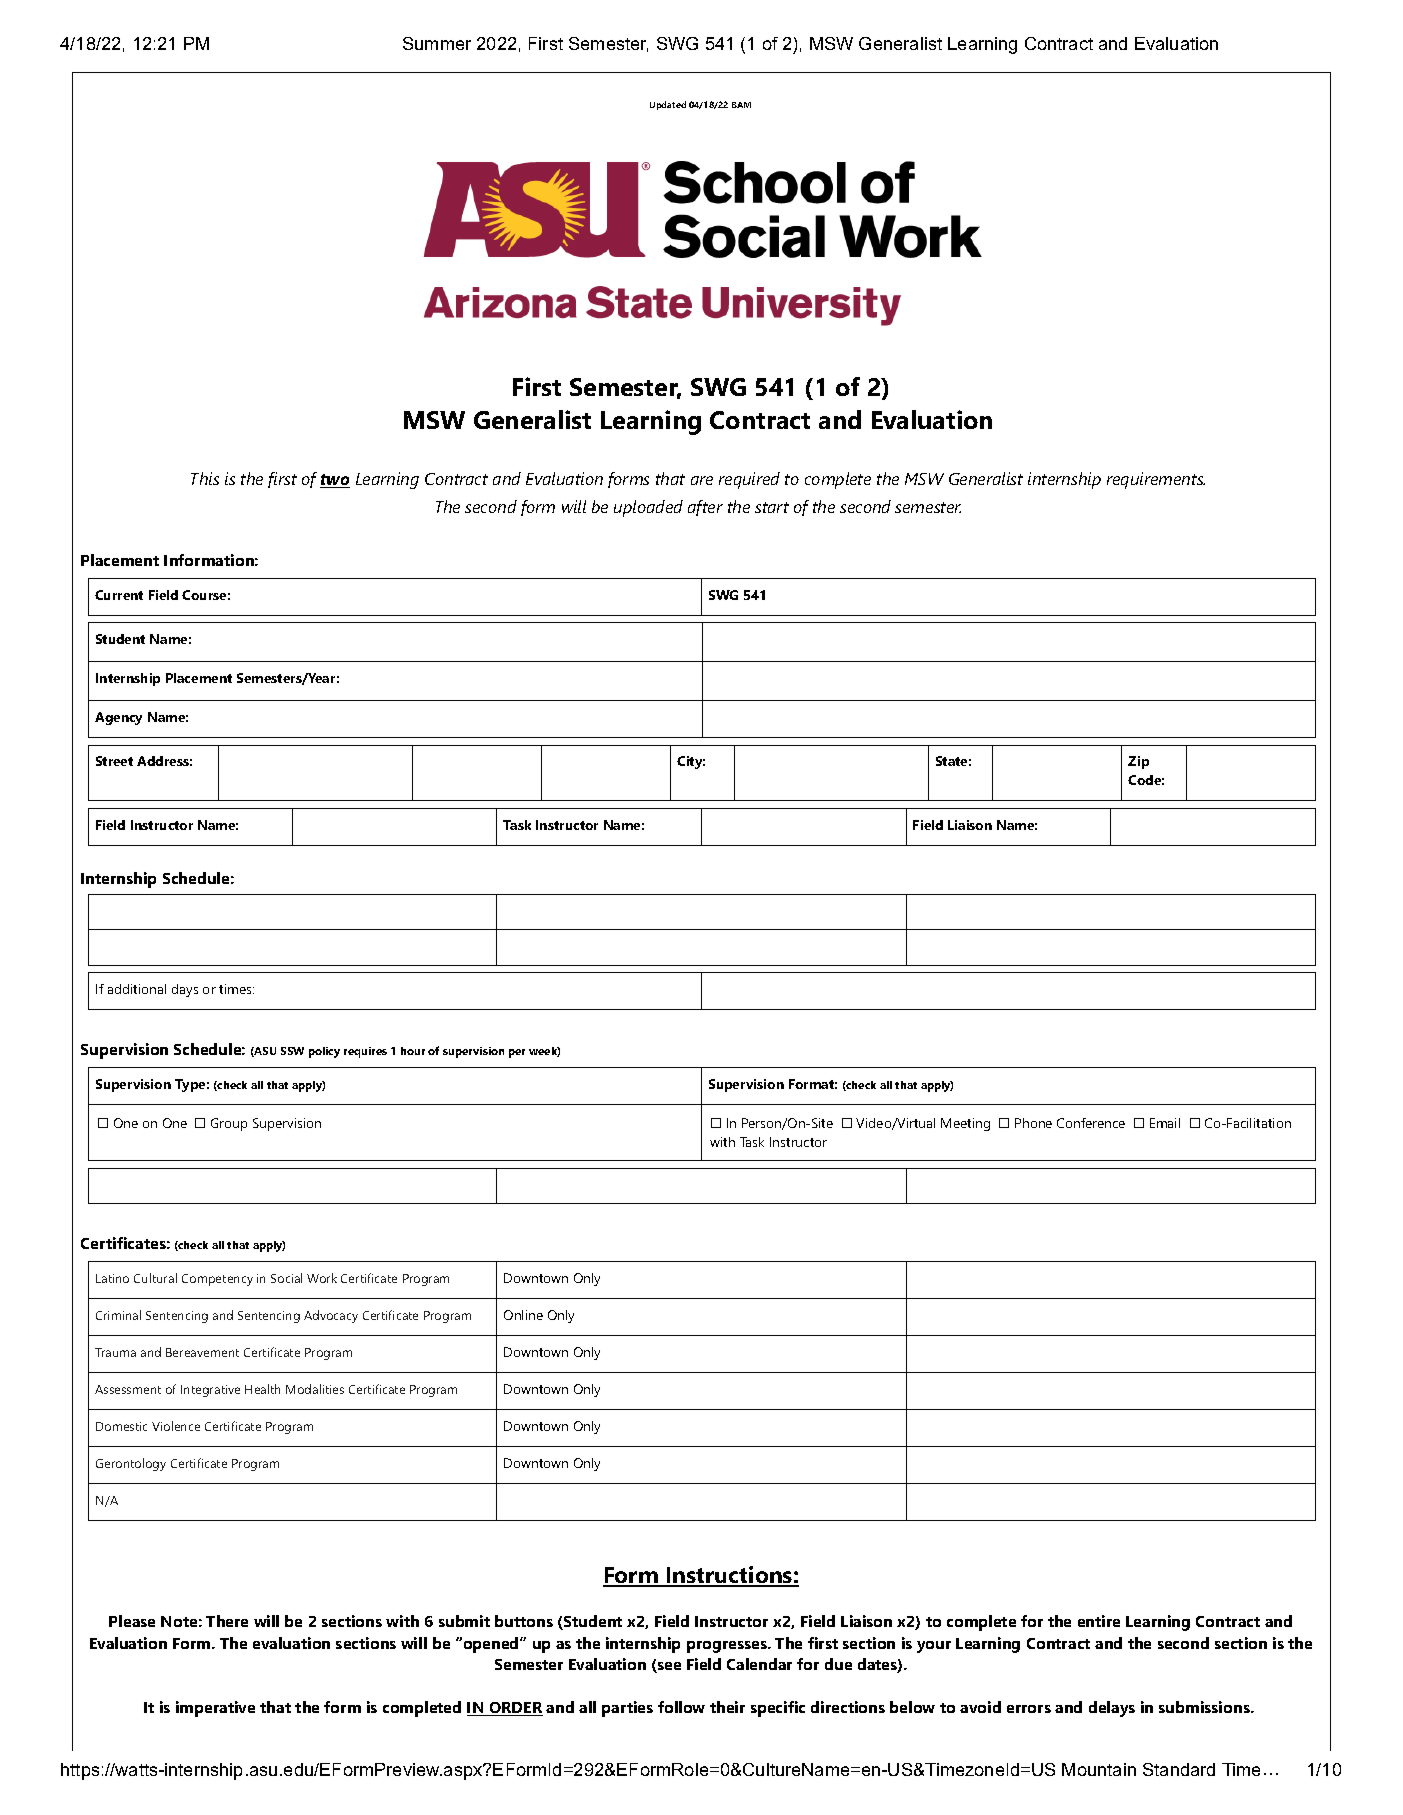 This image has height=1815, width=1403. I want to click on SSW, so click(292, 1051).
